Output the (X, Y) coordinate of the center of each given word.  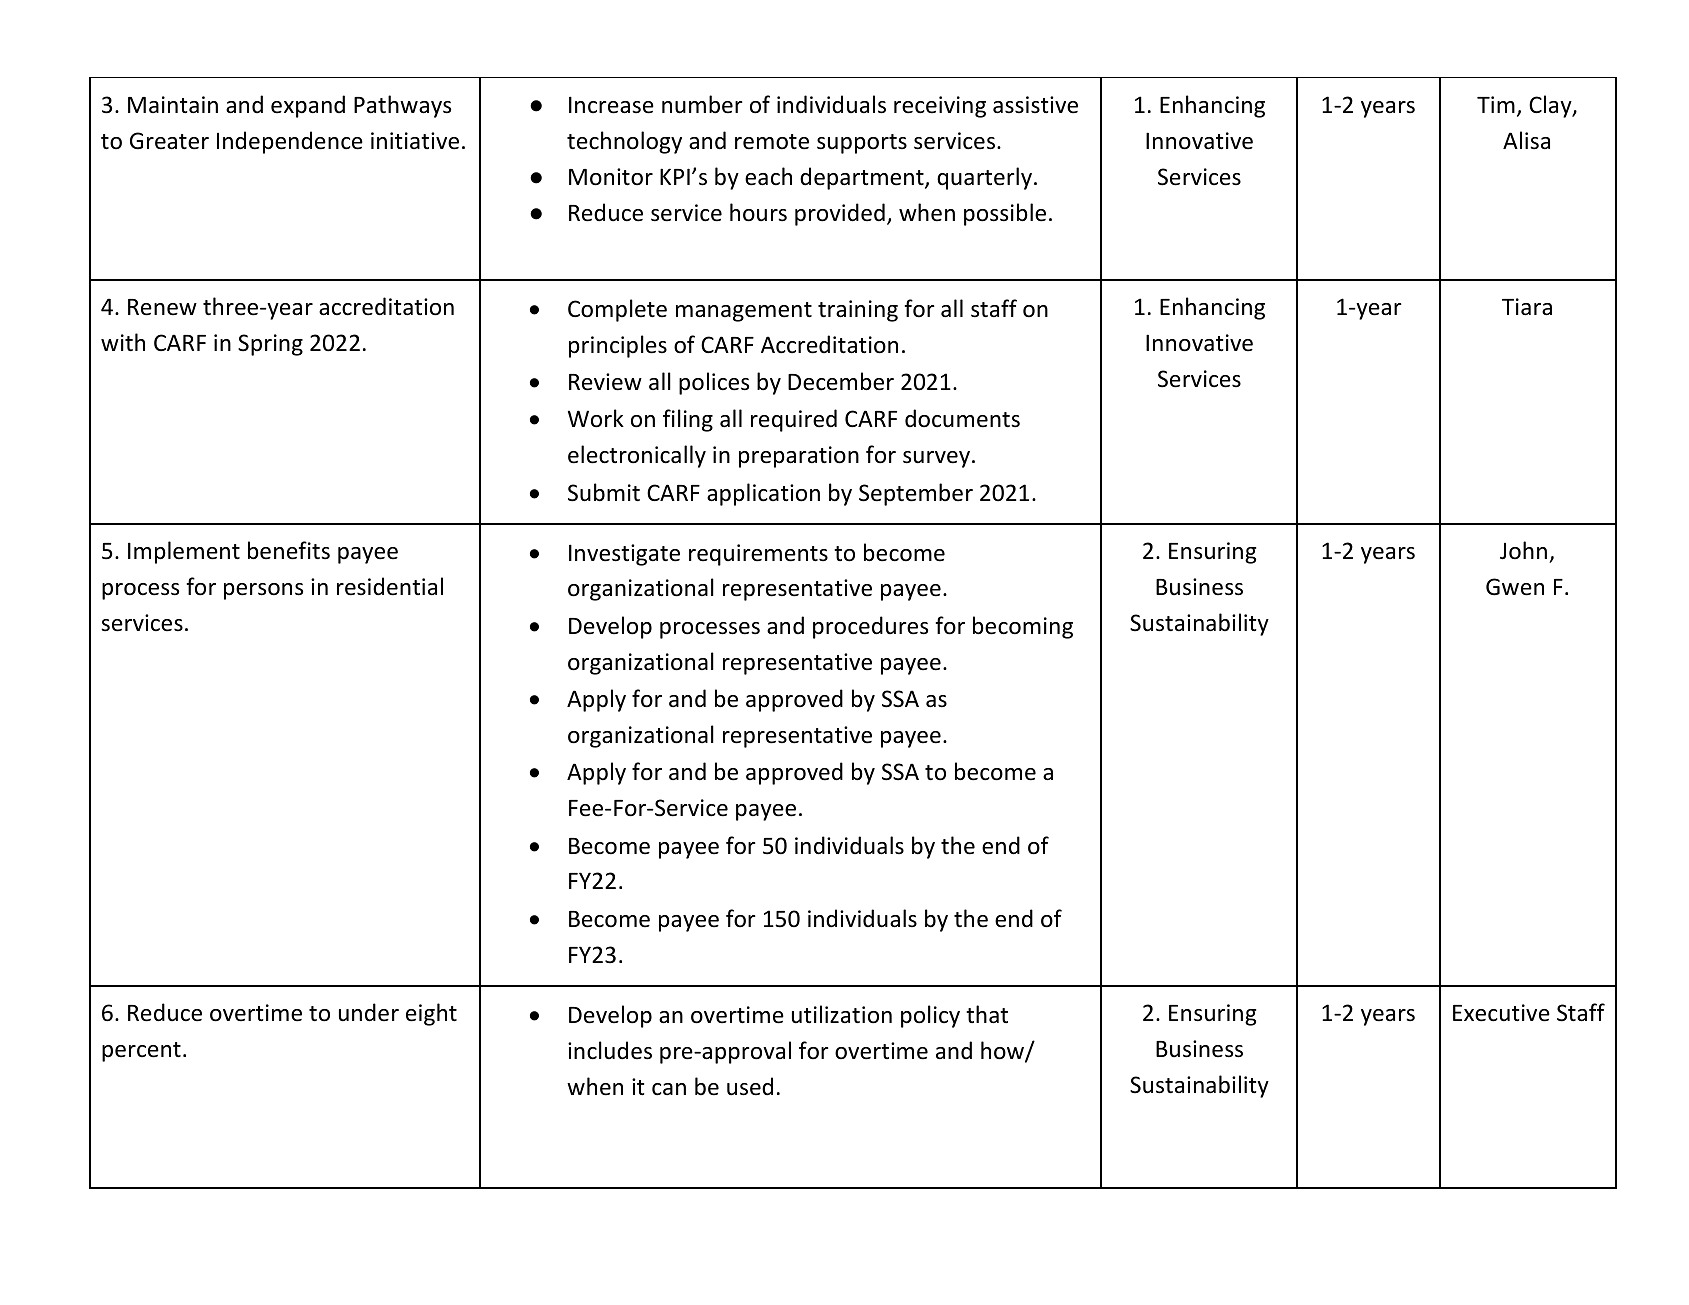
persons (263, 591)
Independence (290, 142)
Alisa (1526, 140)
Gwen (1515, 587)
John (1525, 552)
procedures (870, 627)
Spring (270, 345)
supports (862, 144)
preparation (799, 457)
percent (141, 1052)
